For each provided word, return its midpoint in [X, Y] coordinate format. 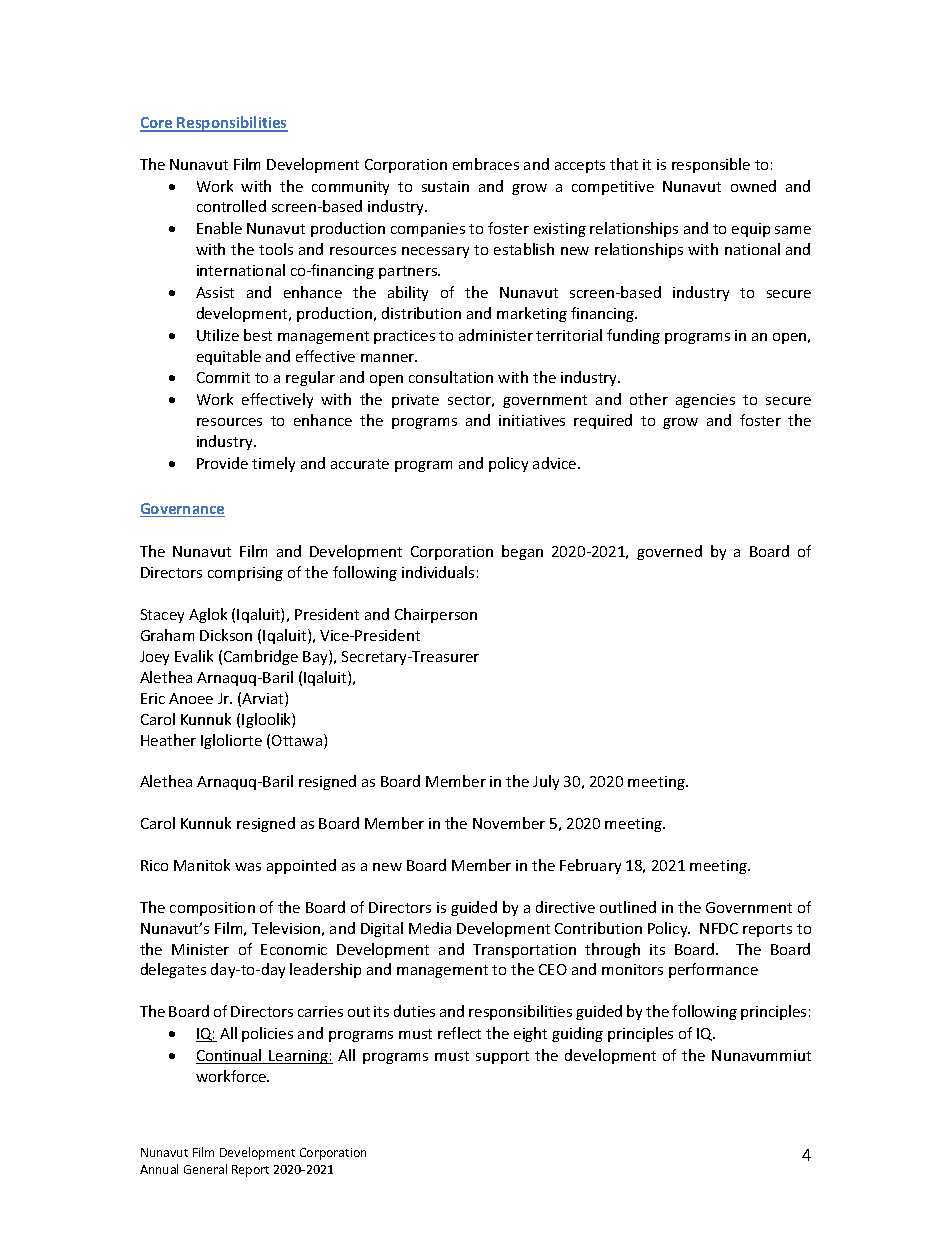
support [502, 1057]
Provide [222, 463]
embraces [486, 164]
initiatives [532, 420]
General [205, 1169]
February [590, 866]
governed [669, 552]
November [509, 823]
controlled [231, 206]
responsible [711, 165]
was [248, 867]
